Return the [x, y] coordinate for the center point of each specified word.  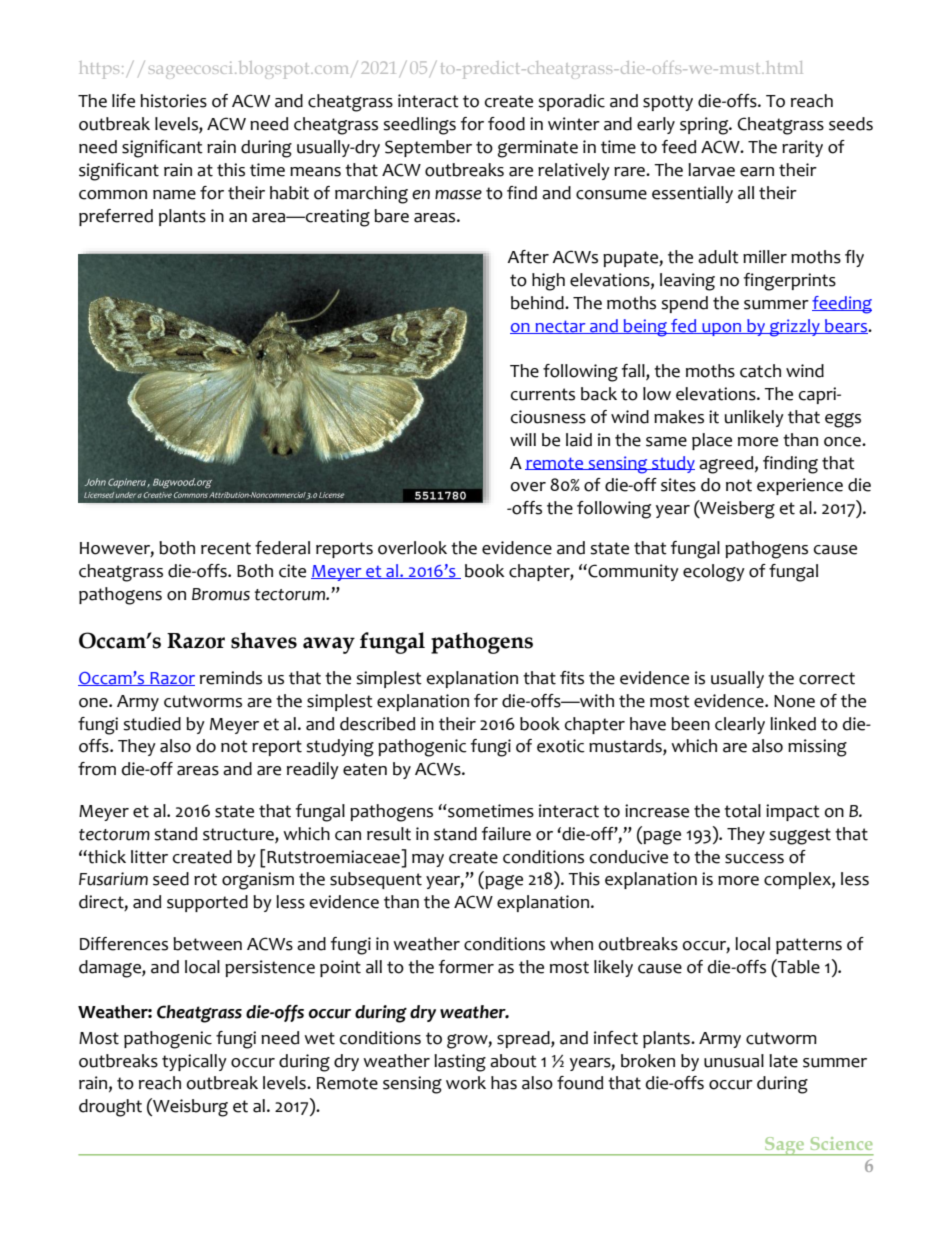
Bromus [221, 594]
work [466, 1083]
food [506, 124]
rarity [802, 148]
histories [173, 101]
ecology [714, 573]
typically [194, 1062]
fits [572, 678]
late [783, 1061]
